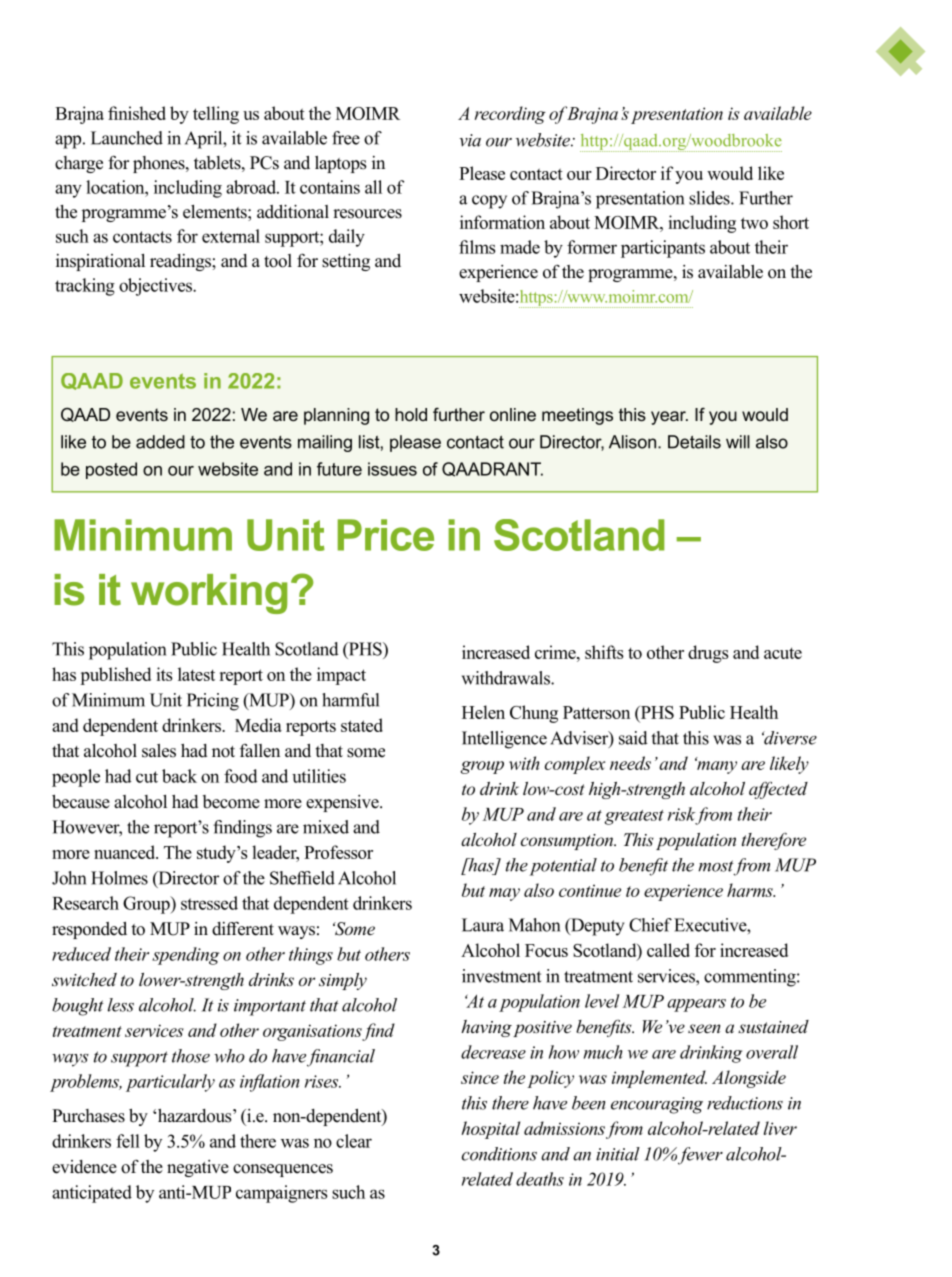 The height and width of the page is (1277, 952). I want to click on phones, so click(160, 164).
